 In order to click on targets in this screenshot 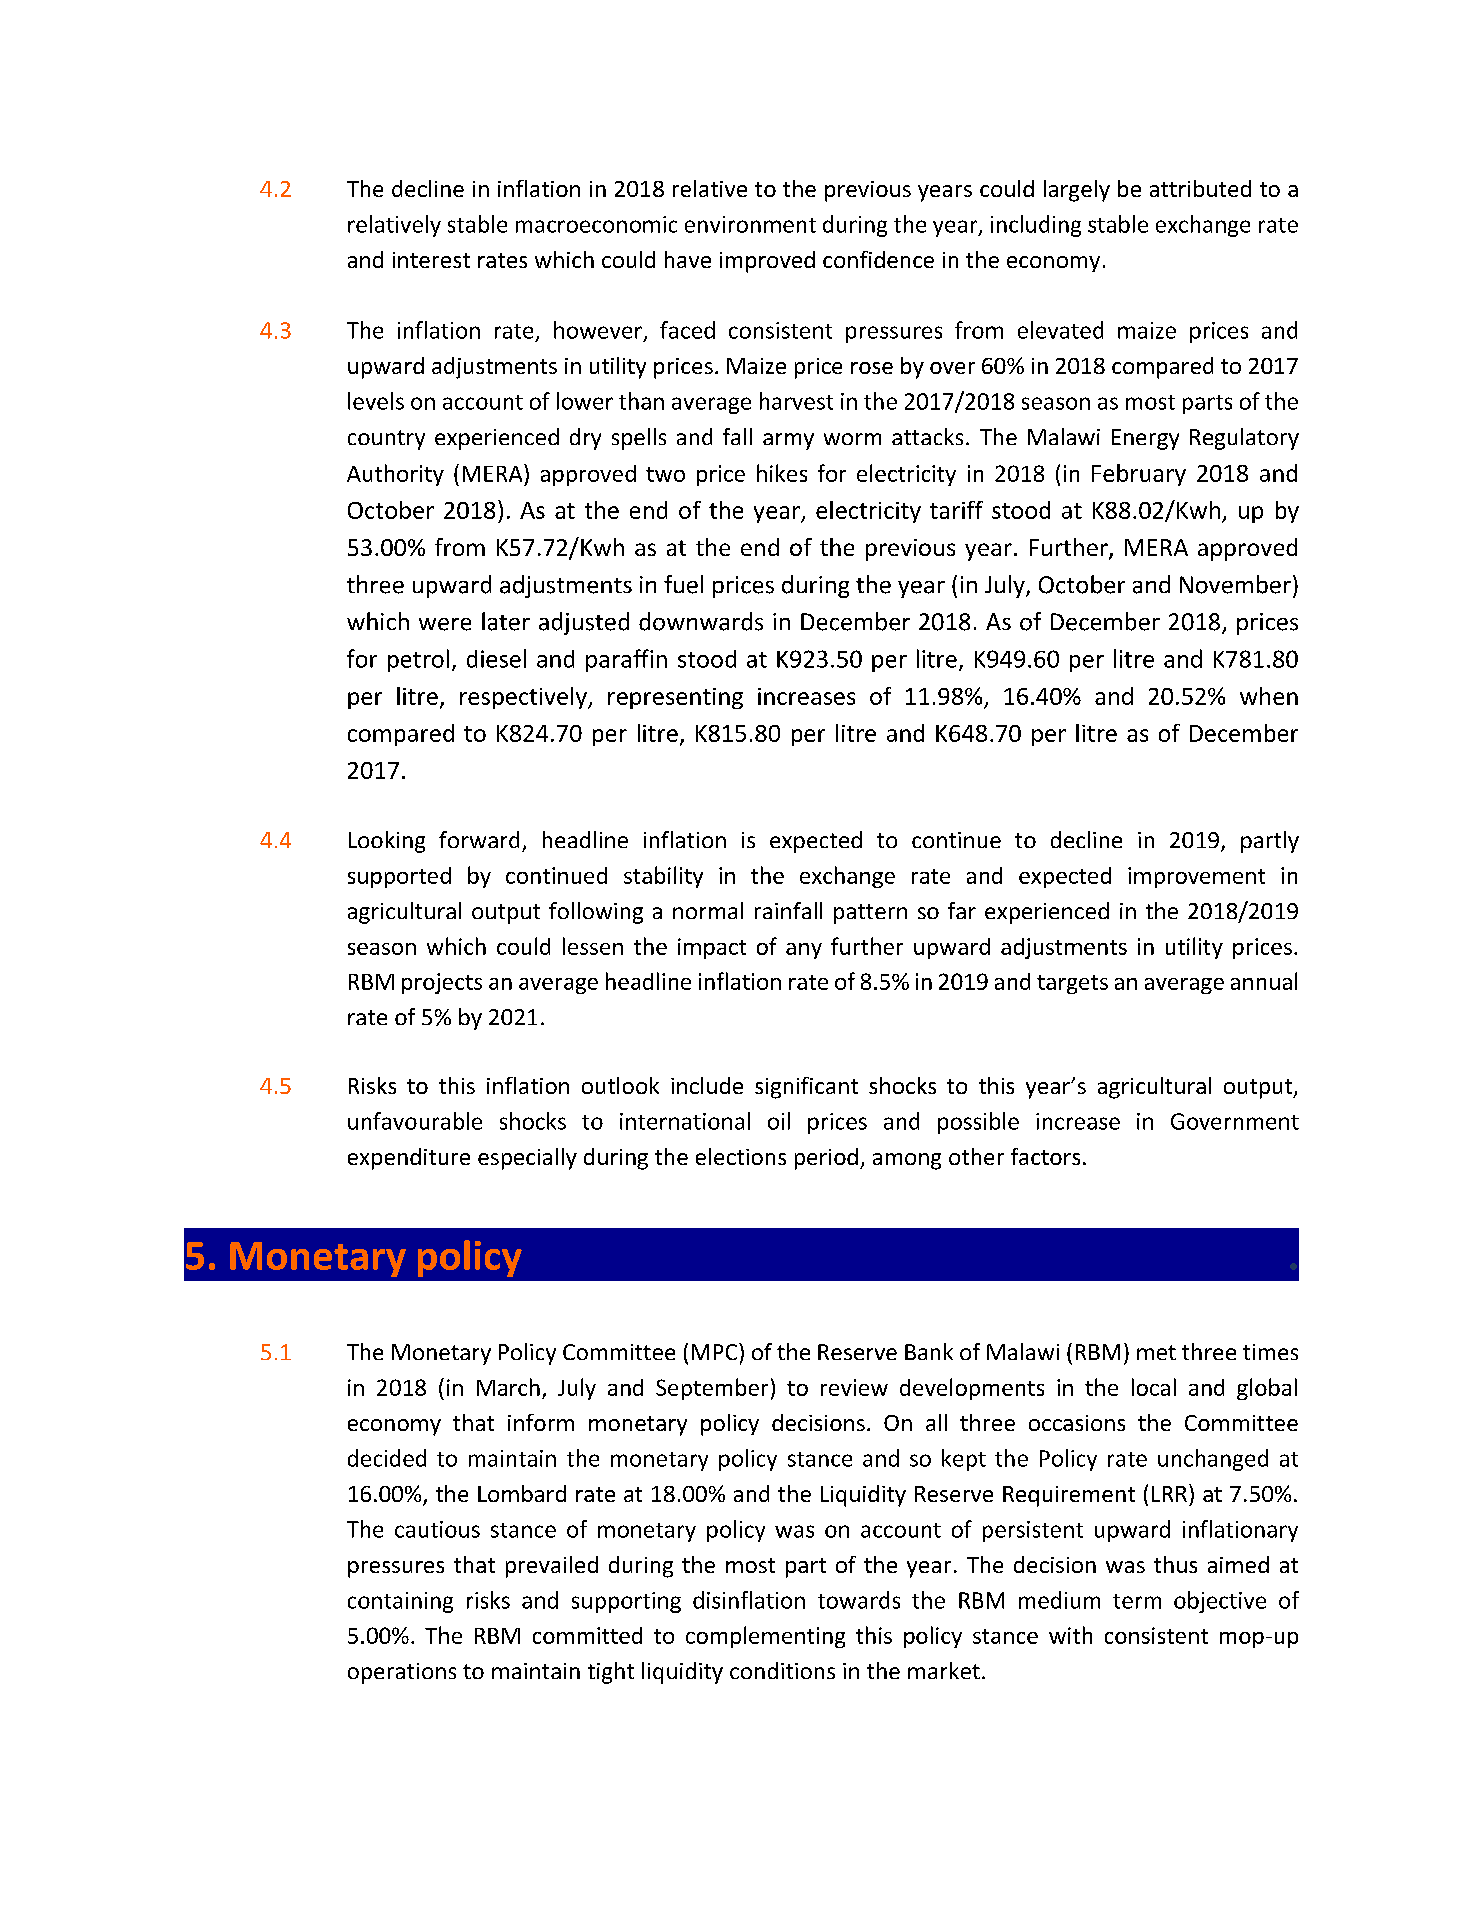, I will do `click(1072, 984)`.
